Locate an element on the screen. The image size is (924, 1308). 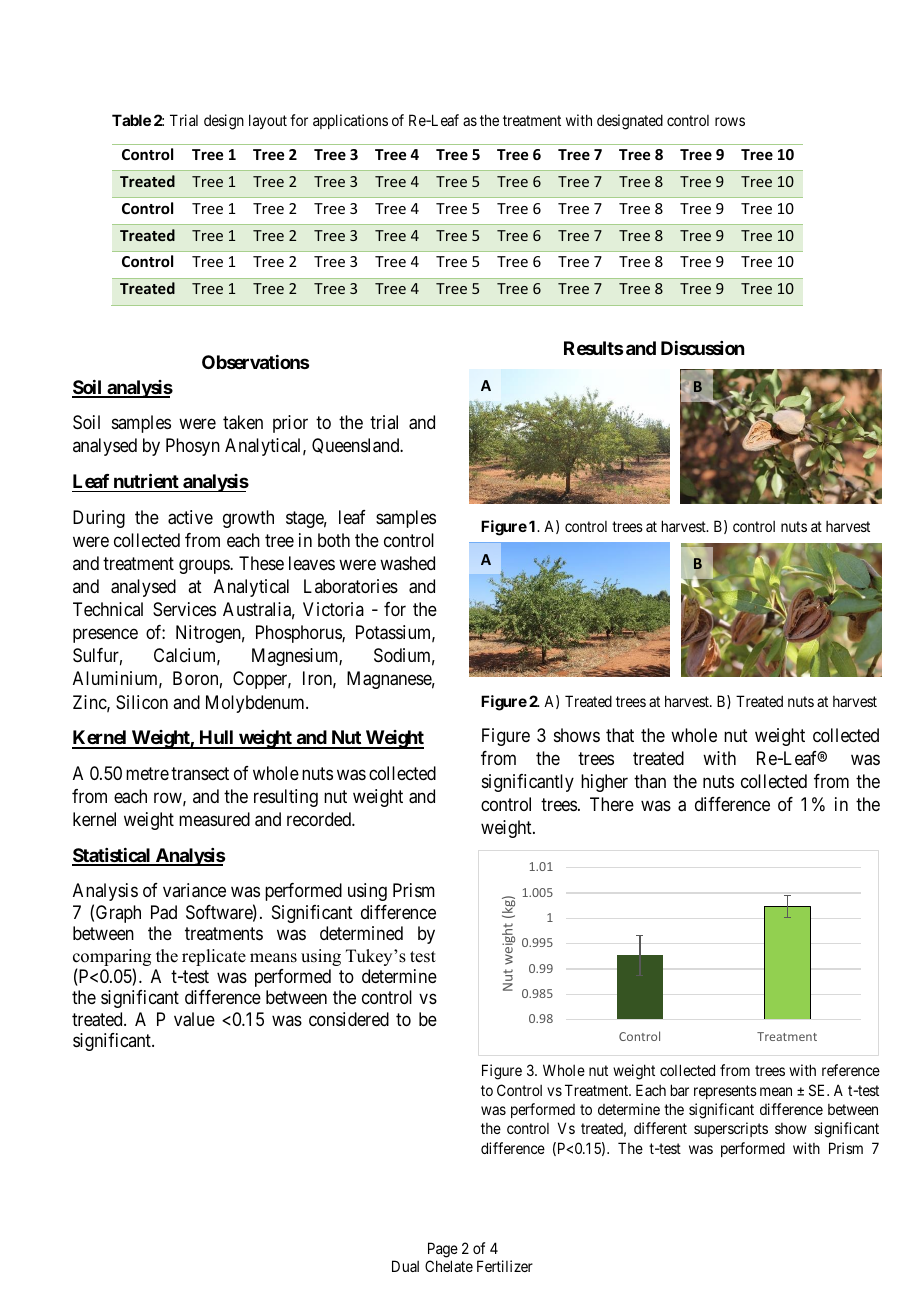
Queensland is located at coordinates (357, 446).
